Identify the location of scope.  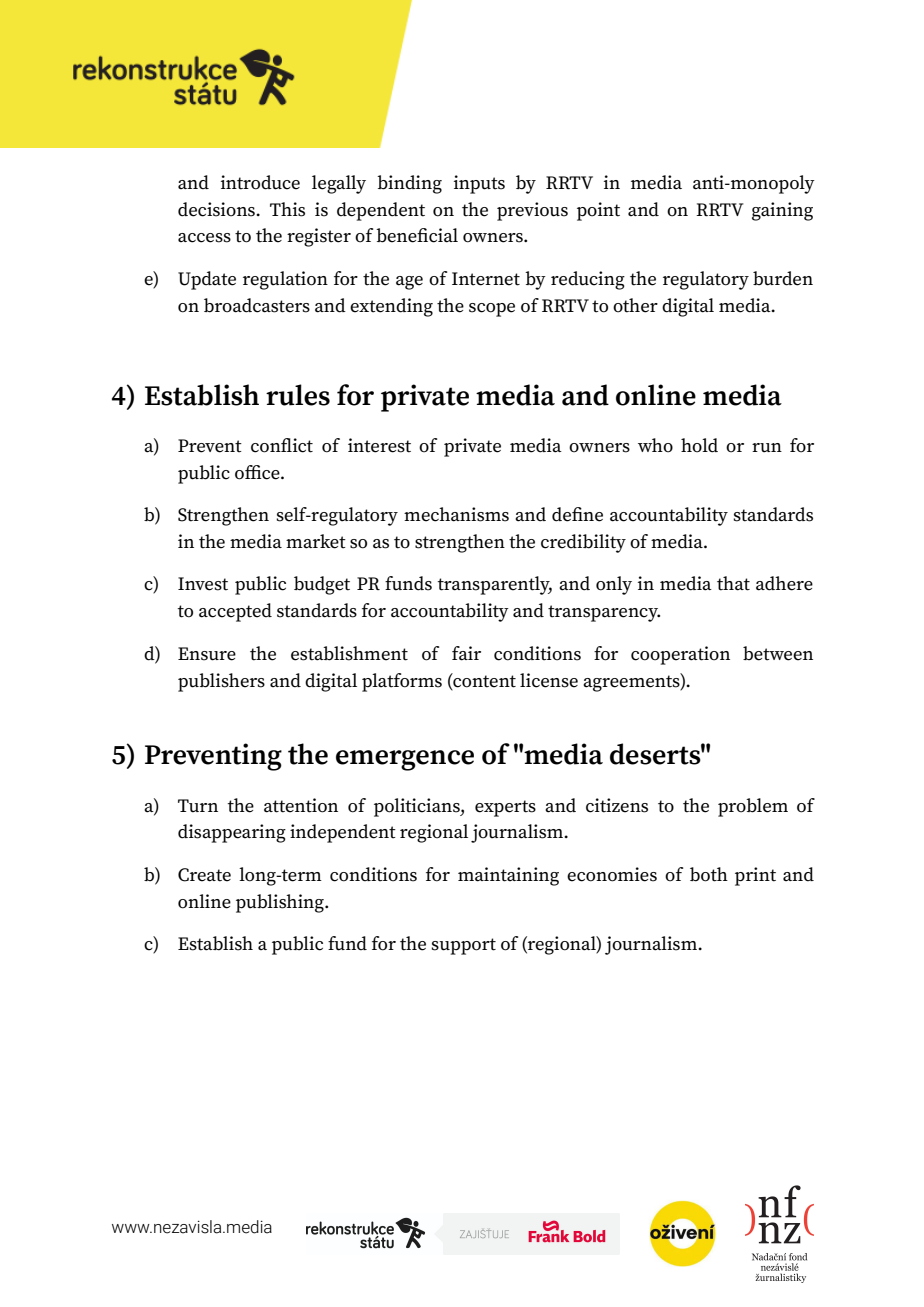
(492, 310).
